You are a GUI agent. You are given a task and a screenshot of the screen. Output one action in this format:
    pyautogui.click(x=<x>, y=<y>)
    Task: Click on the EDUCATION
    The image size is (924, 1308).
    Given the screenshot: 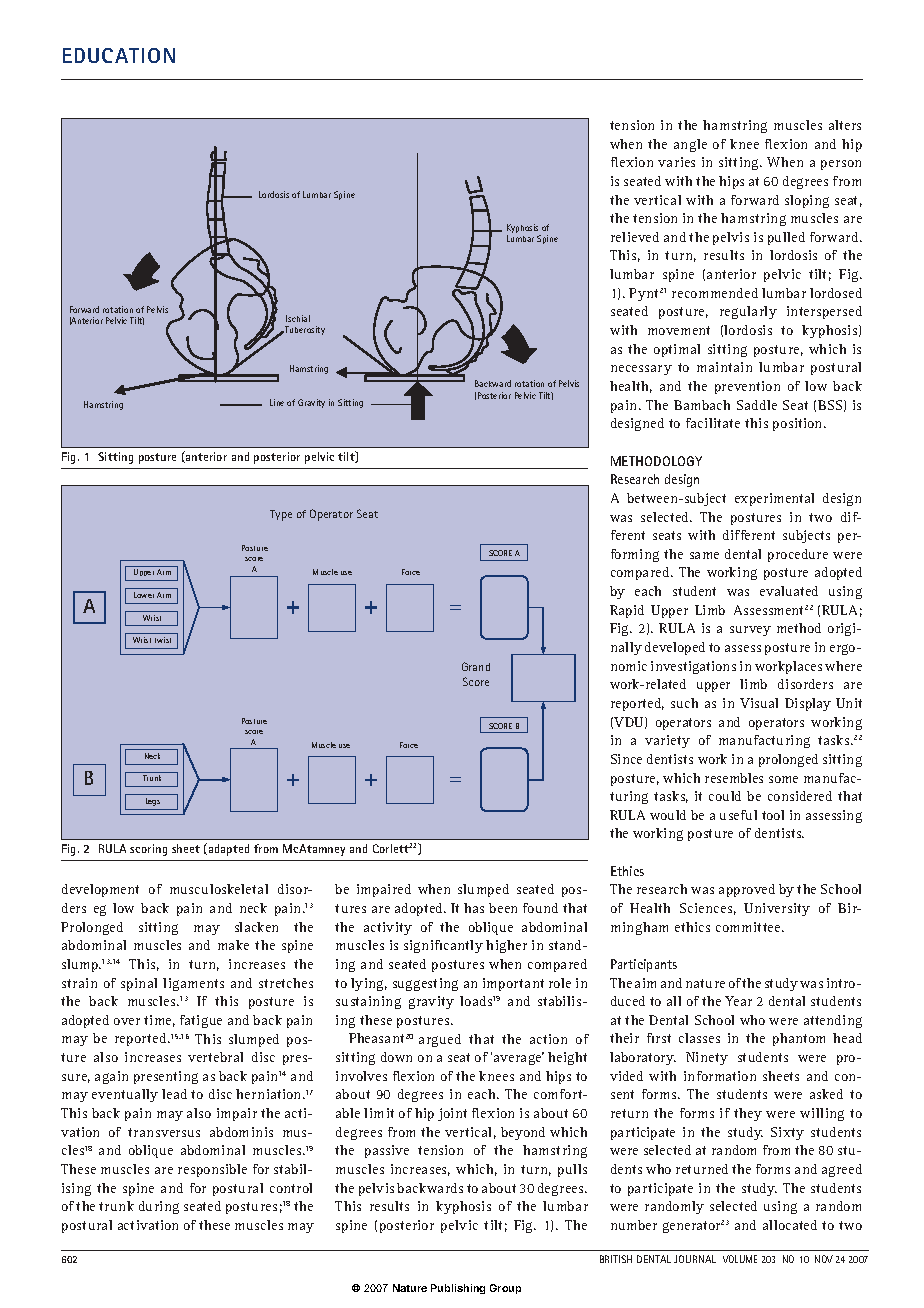 What is the action you would take?
    pyautogui.click(x=119, y=55)
